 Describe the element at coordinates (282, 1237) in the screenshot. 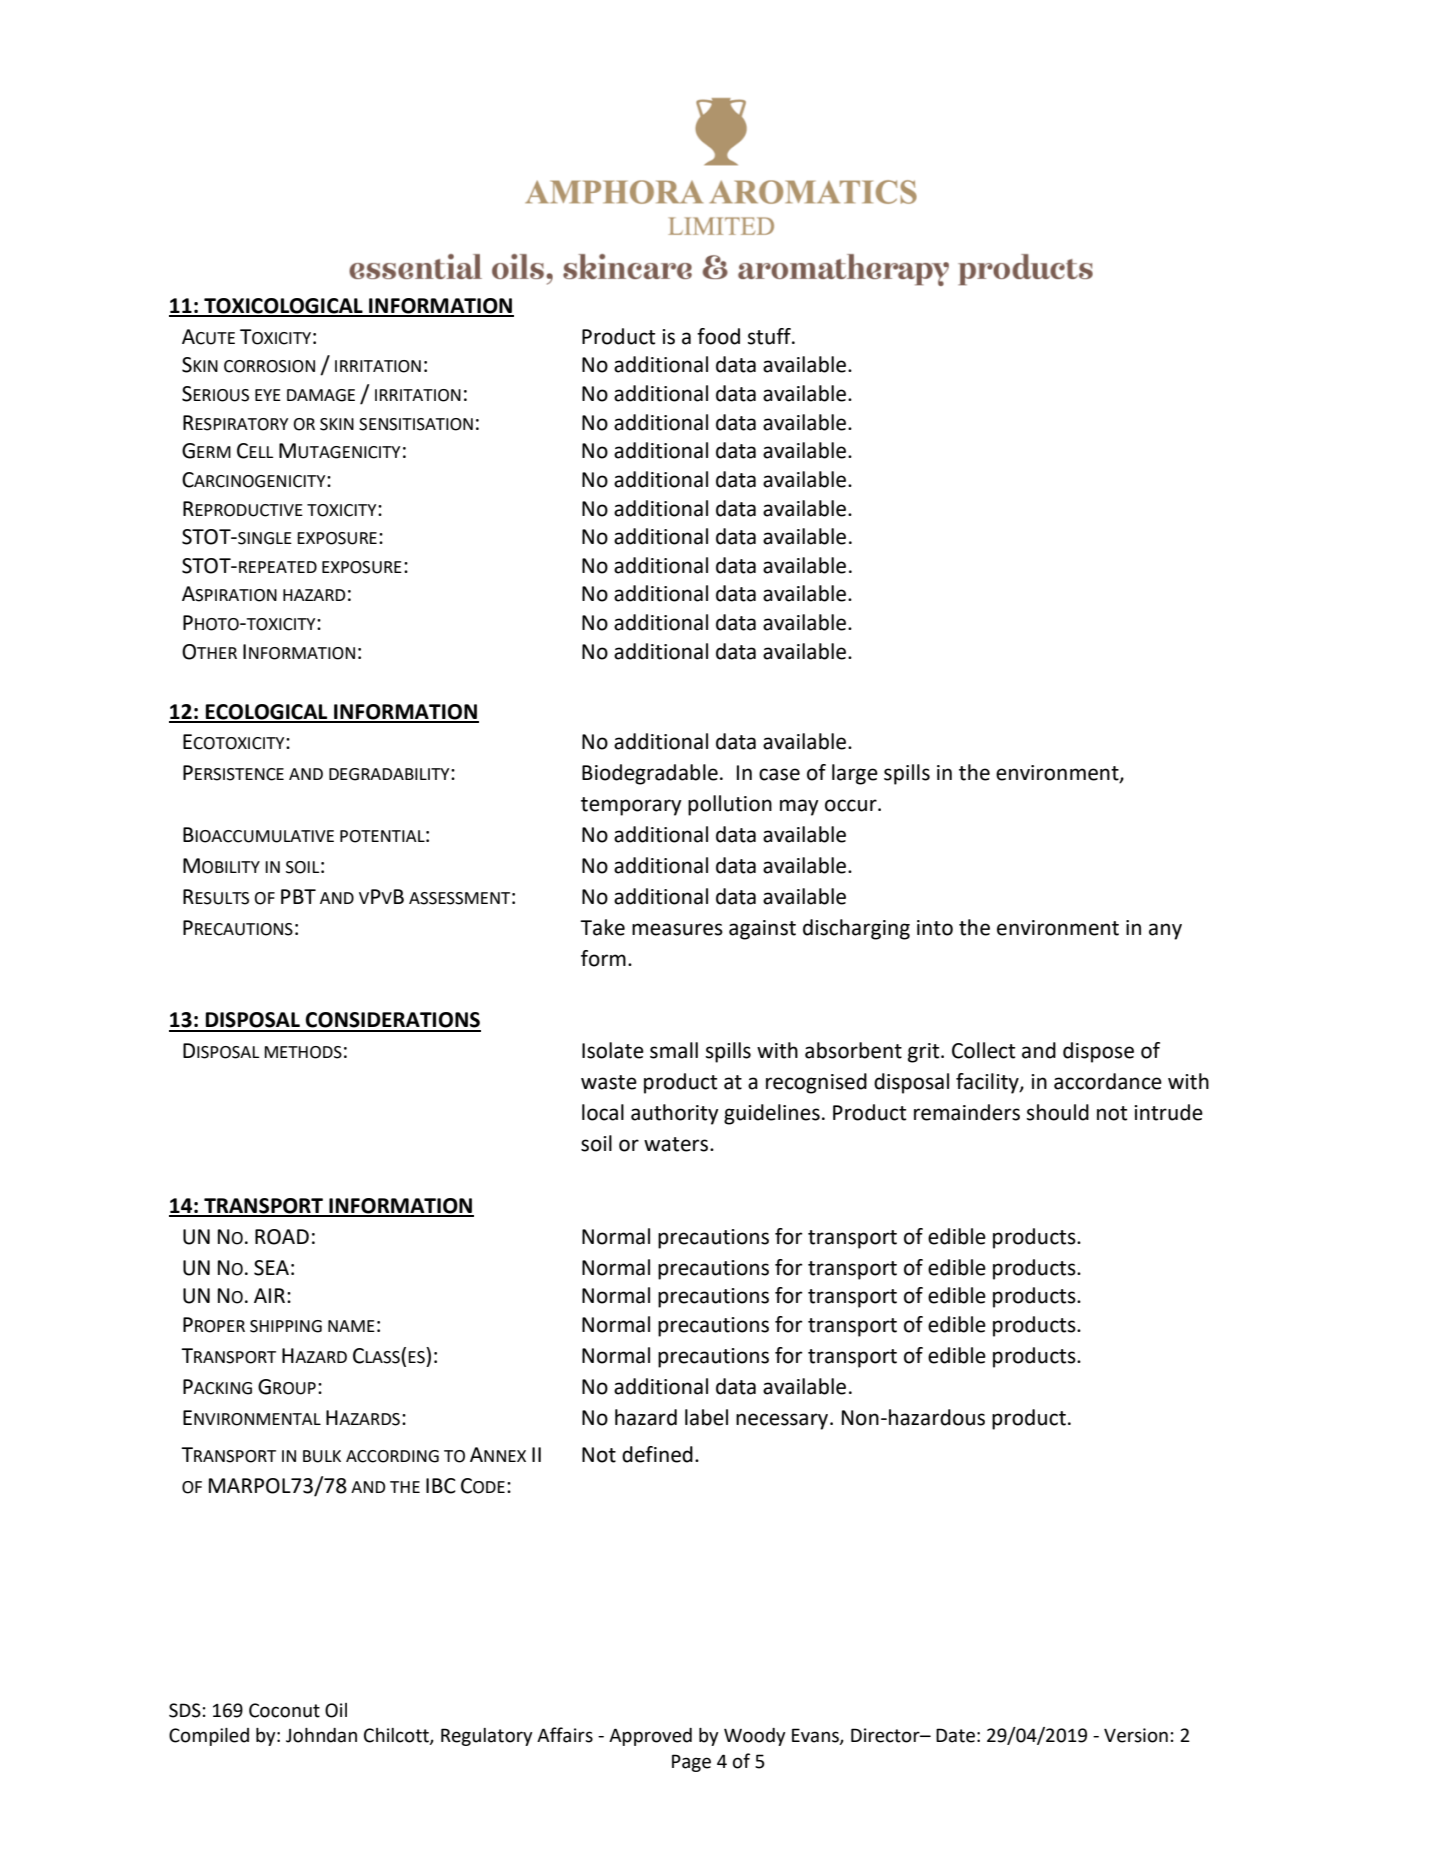

I see `ROAD` at that location.
